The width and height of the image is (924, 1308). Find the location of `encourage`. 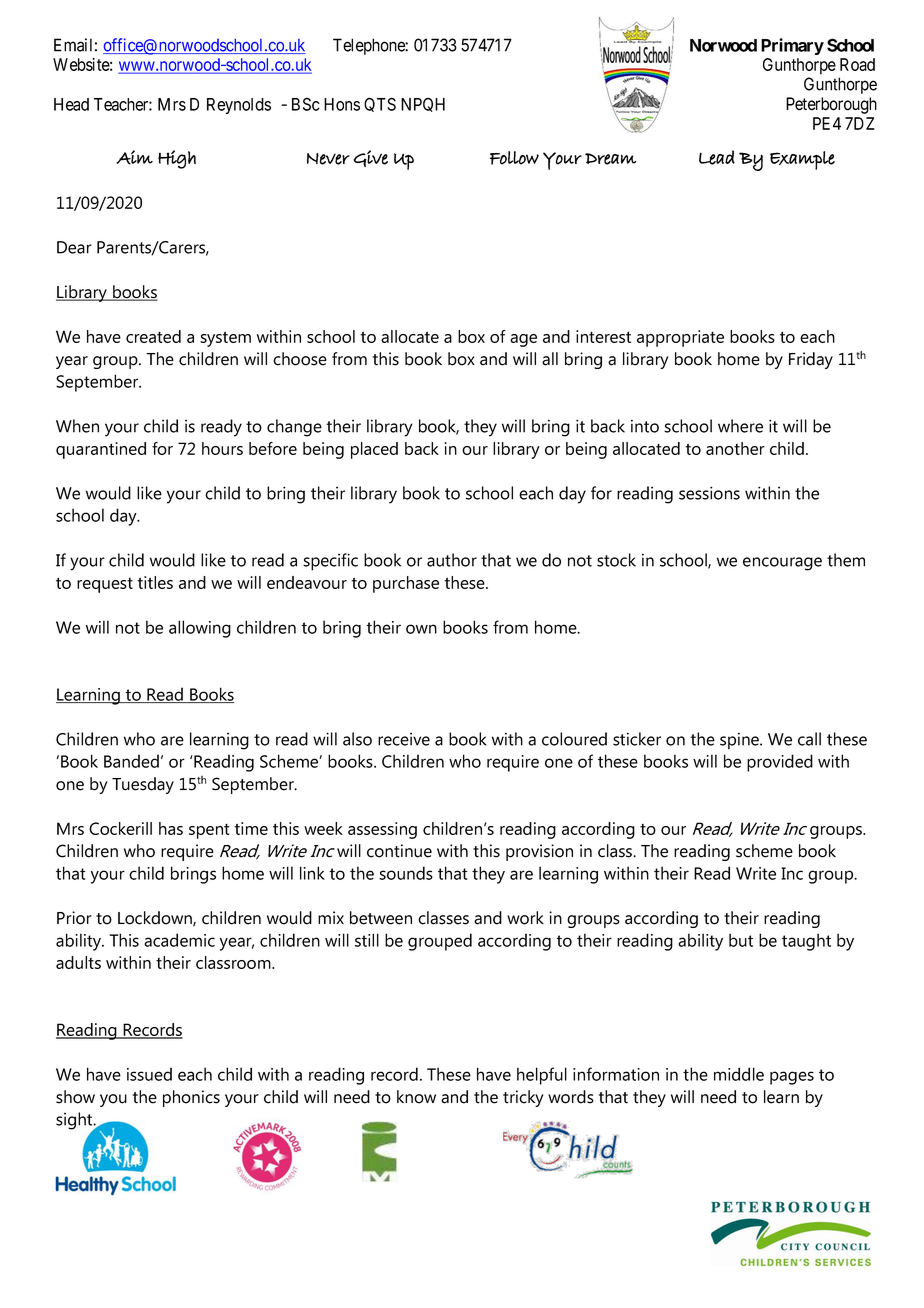

encourage is located at coordinates (782, 564).
